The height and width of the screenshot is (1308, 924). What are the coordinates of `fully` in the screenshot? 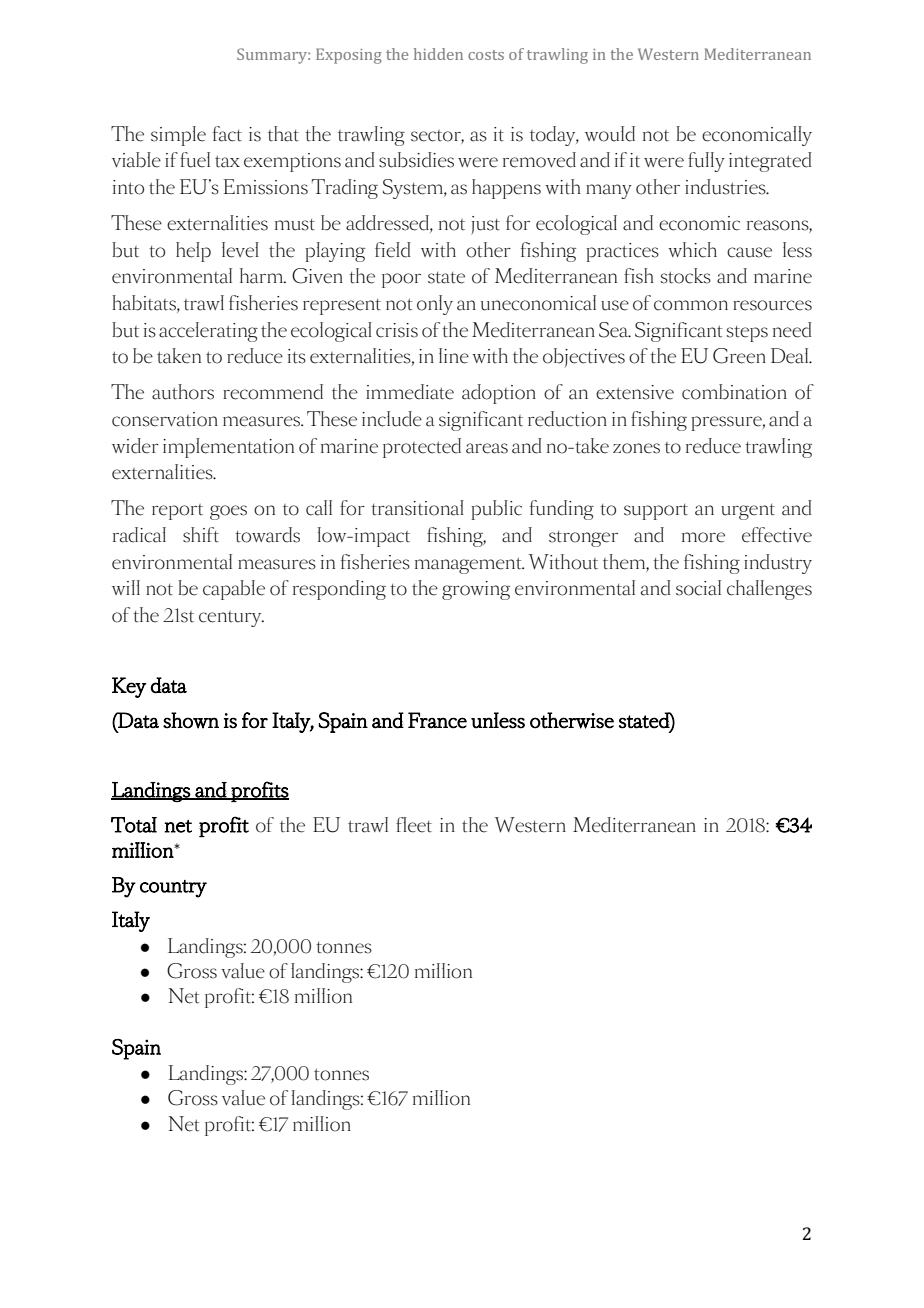 It's located at (706, 162).
